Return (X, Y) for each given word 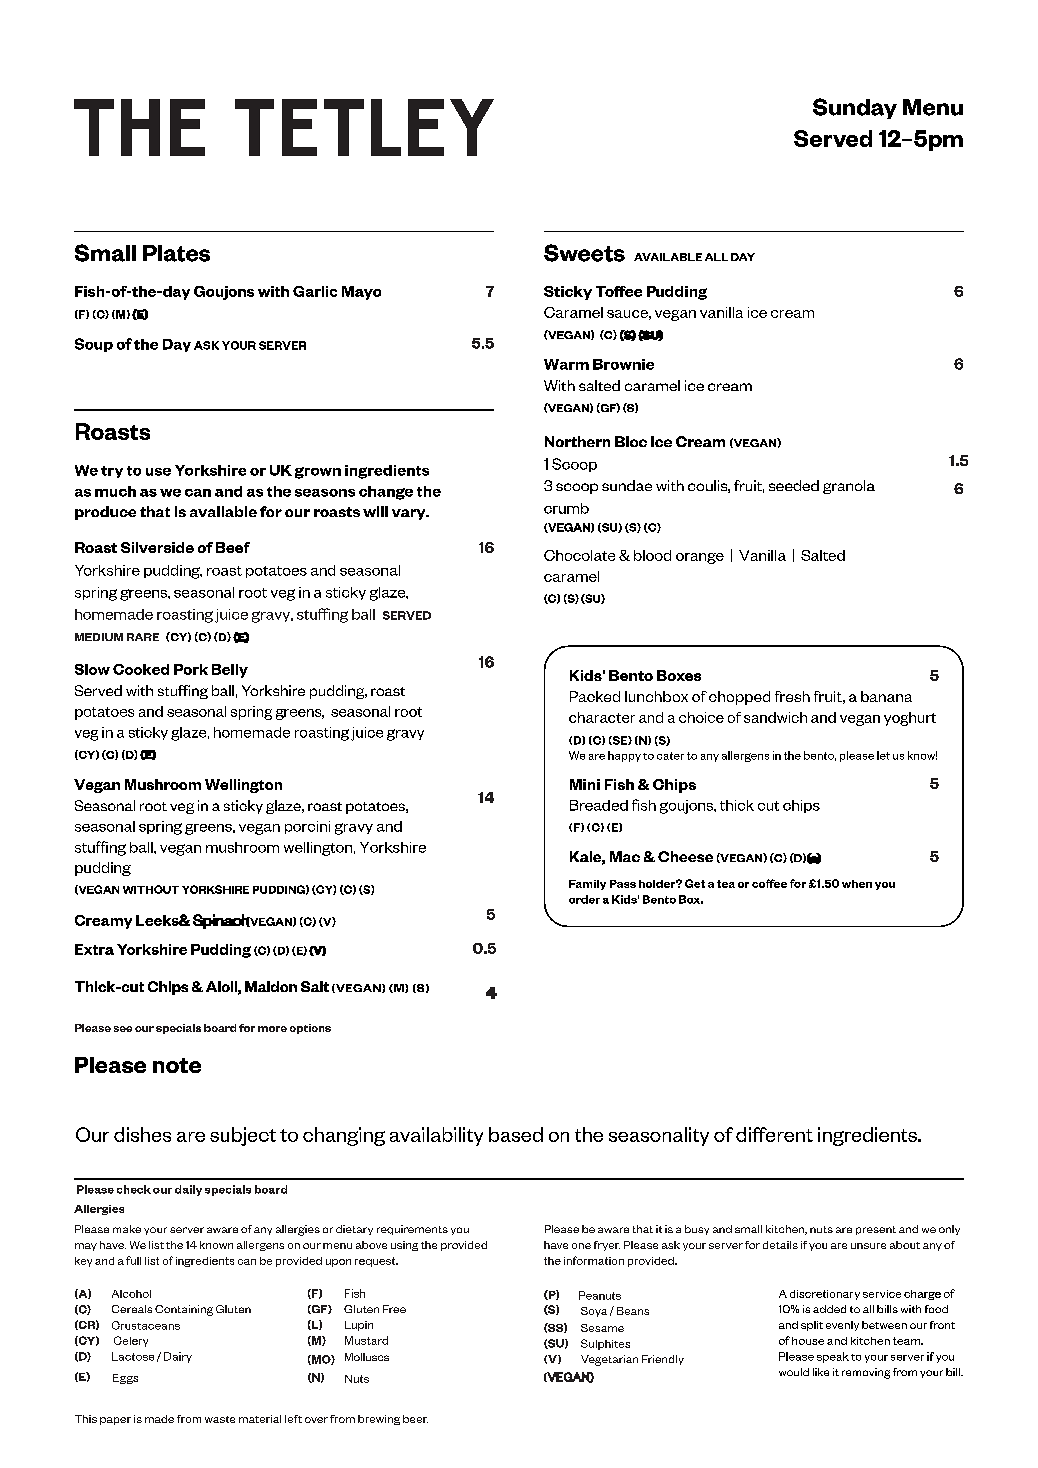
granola (849, 487)
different (774, 1134)
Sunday (855, 108)
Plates (176, 253)
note (177, 1065)
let (883, 755)
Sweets (584, 253)
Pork (191, 669)
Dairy (178, 1357)
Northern (577, 441)
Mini (585, 784)
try (112, 472)
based (516, 1134)
